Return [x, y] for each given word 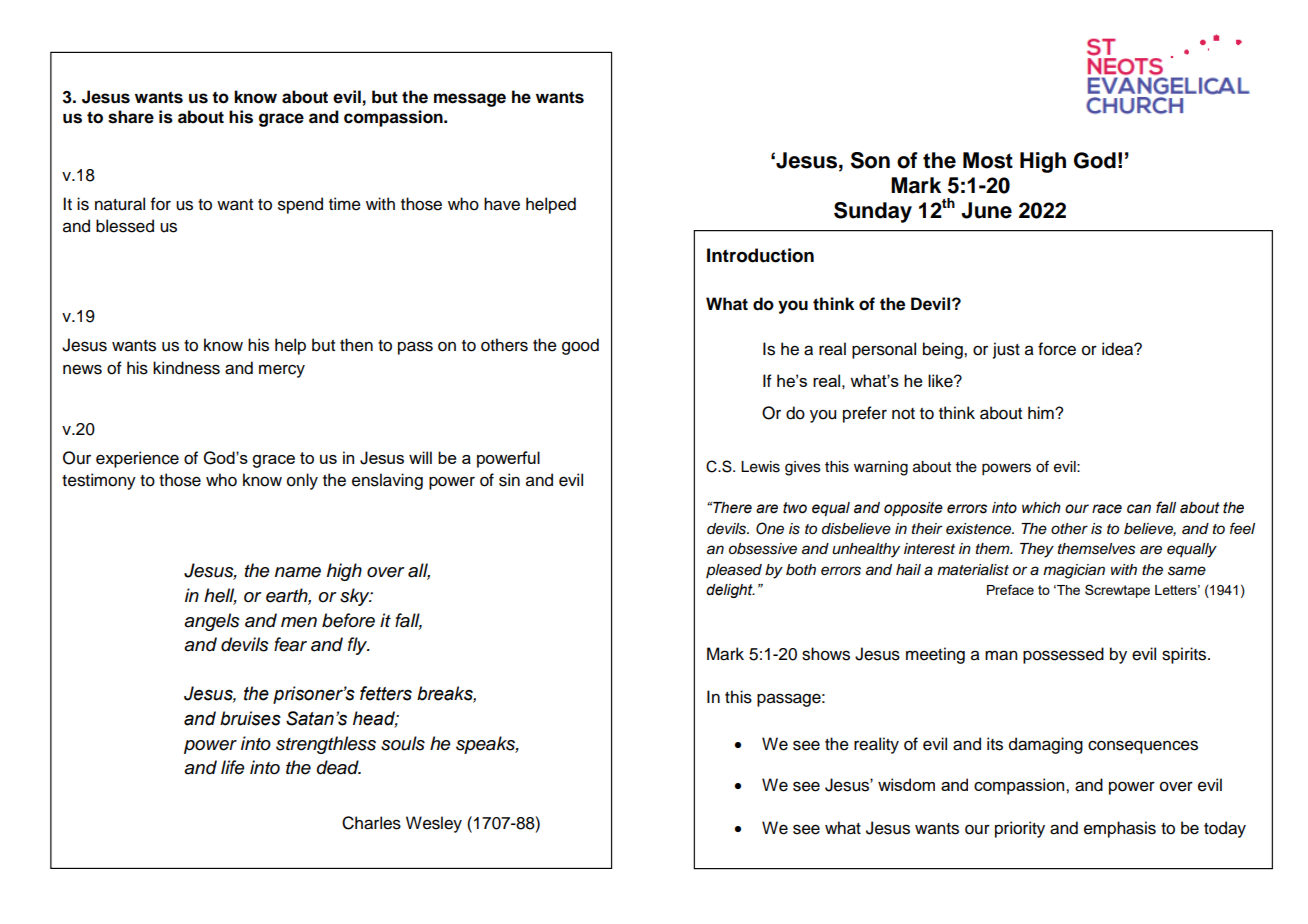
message [470, 100]
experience [137, 459]
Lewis [760, 467]
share [131, 117]
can [1139, 509]
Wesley [434, 824]
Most [988, 160]
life [233, 767]
